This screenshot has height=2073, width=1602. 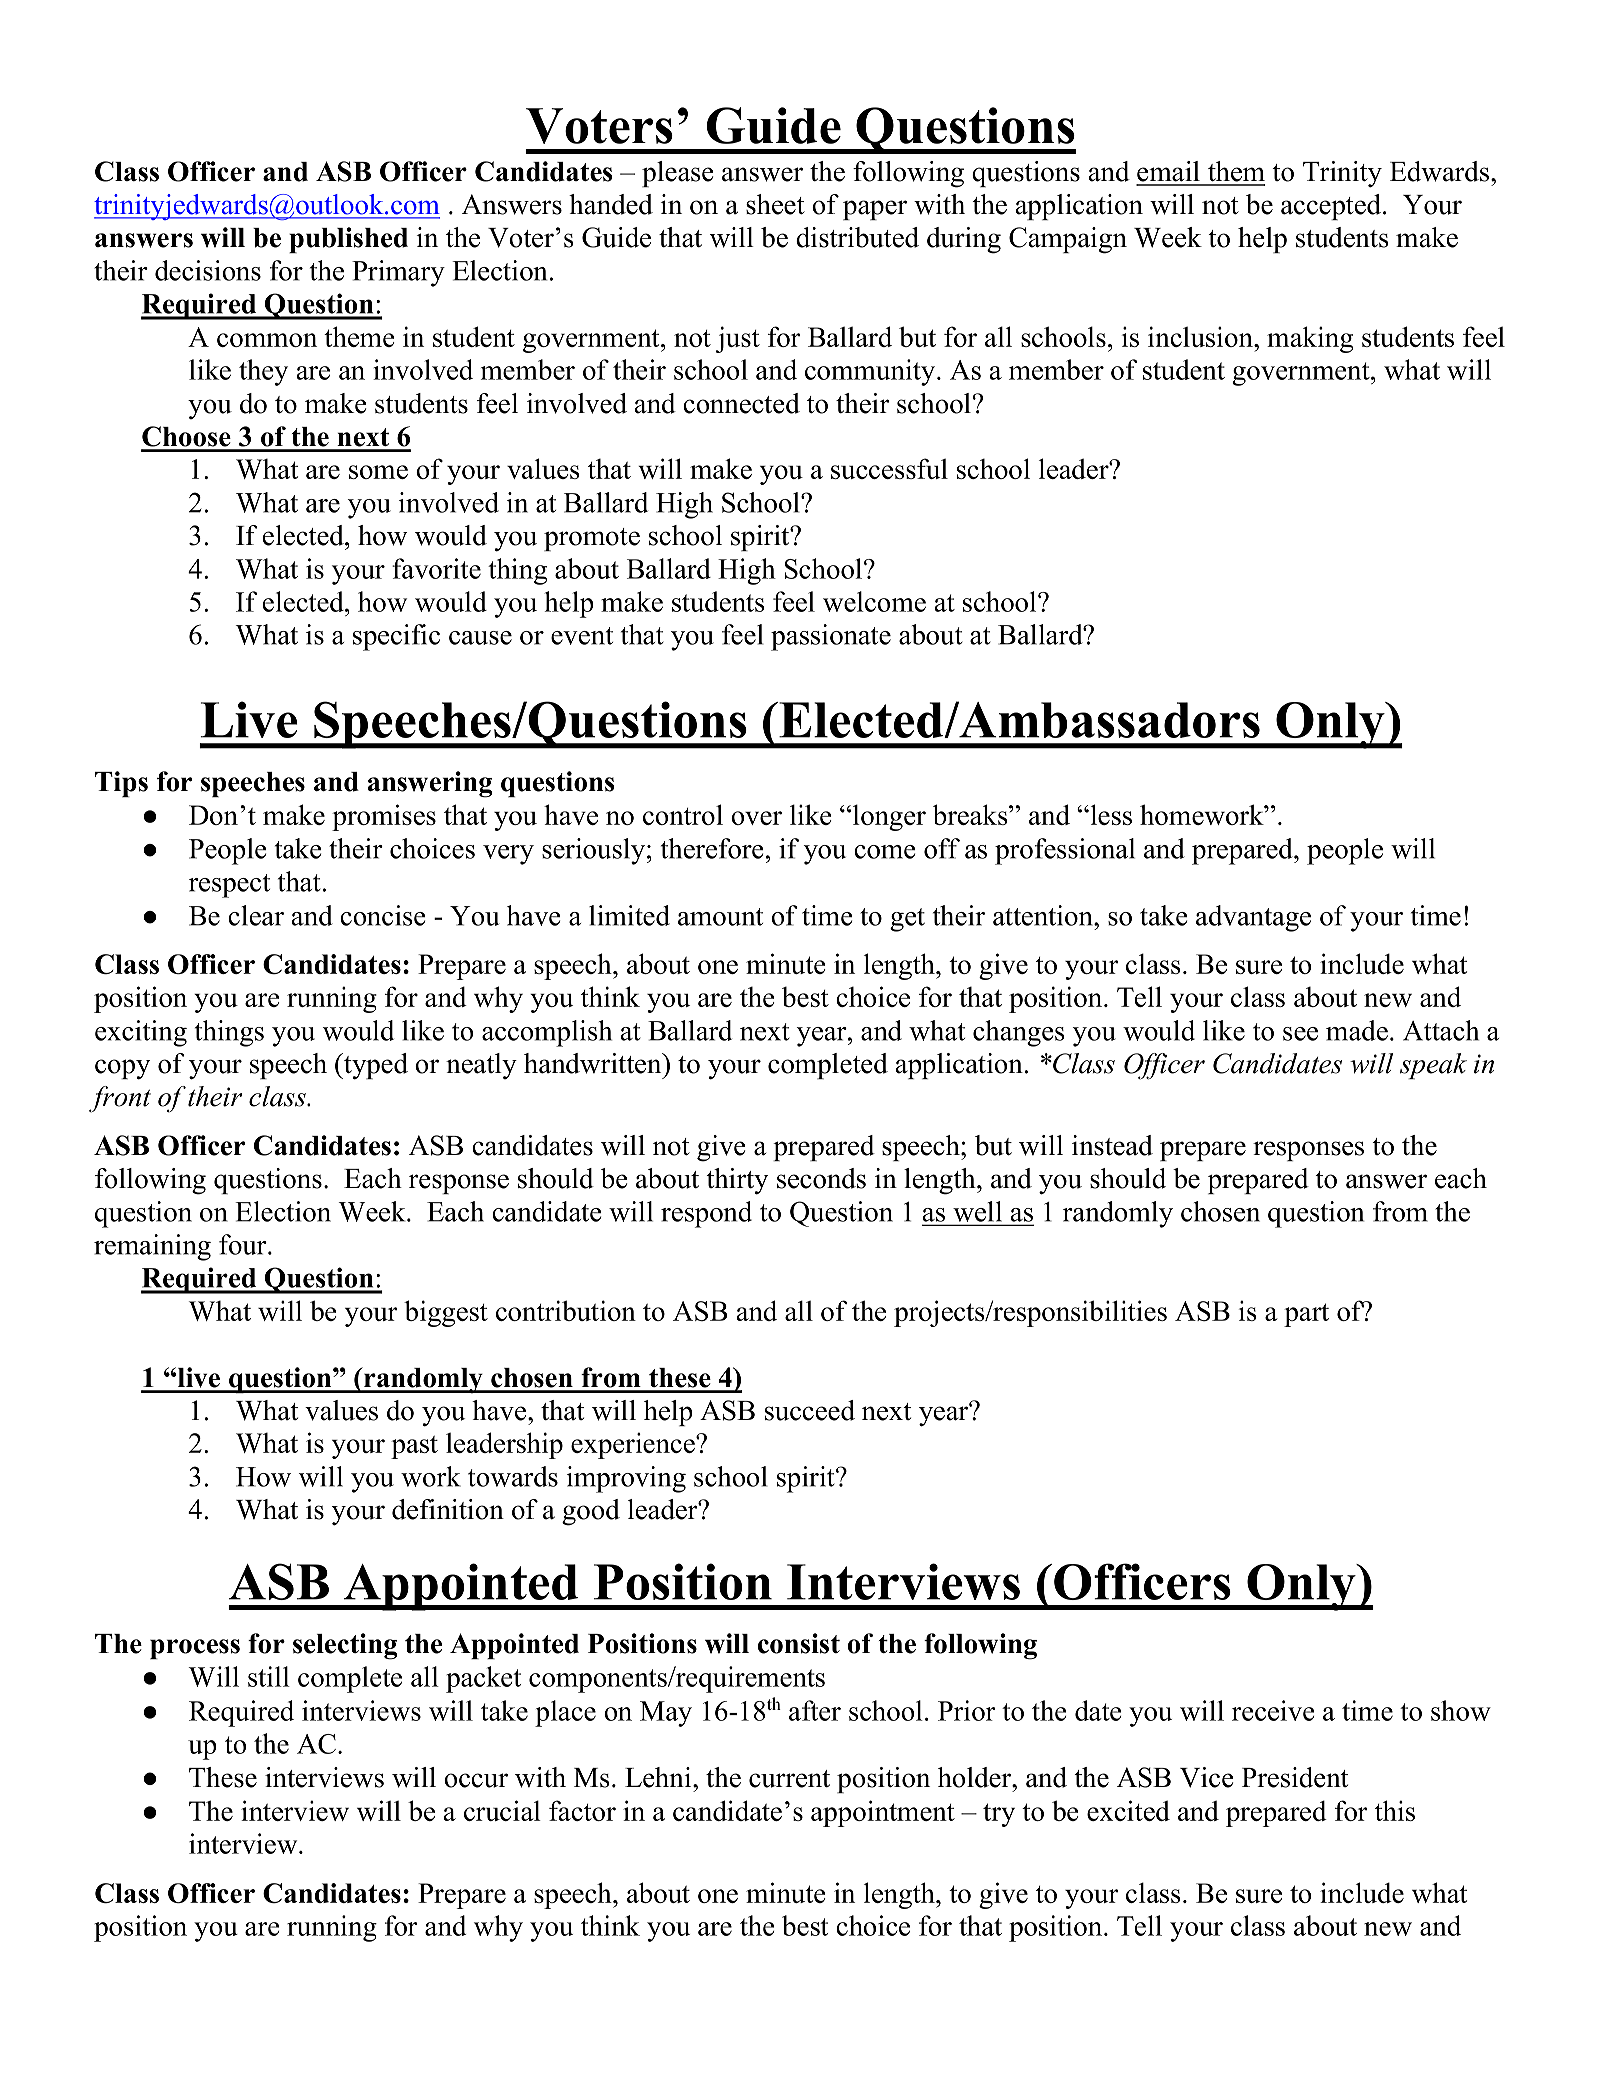 What do you see at coordinates (256, 915) in the screenshot?
I see `clear` at bounding box center [256, 915].
